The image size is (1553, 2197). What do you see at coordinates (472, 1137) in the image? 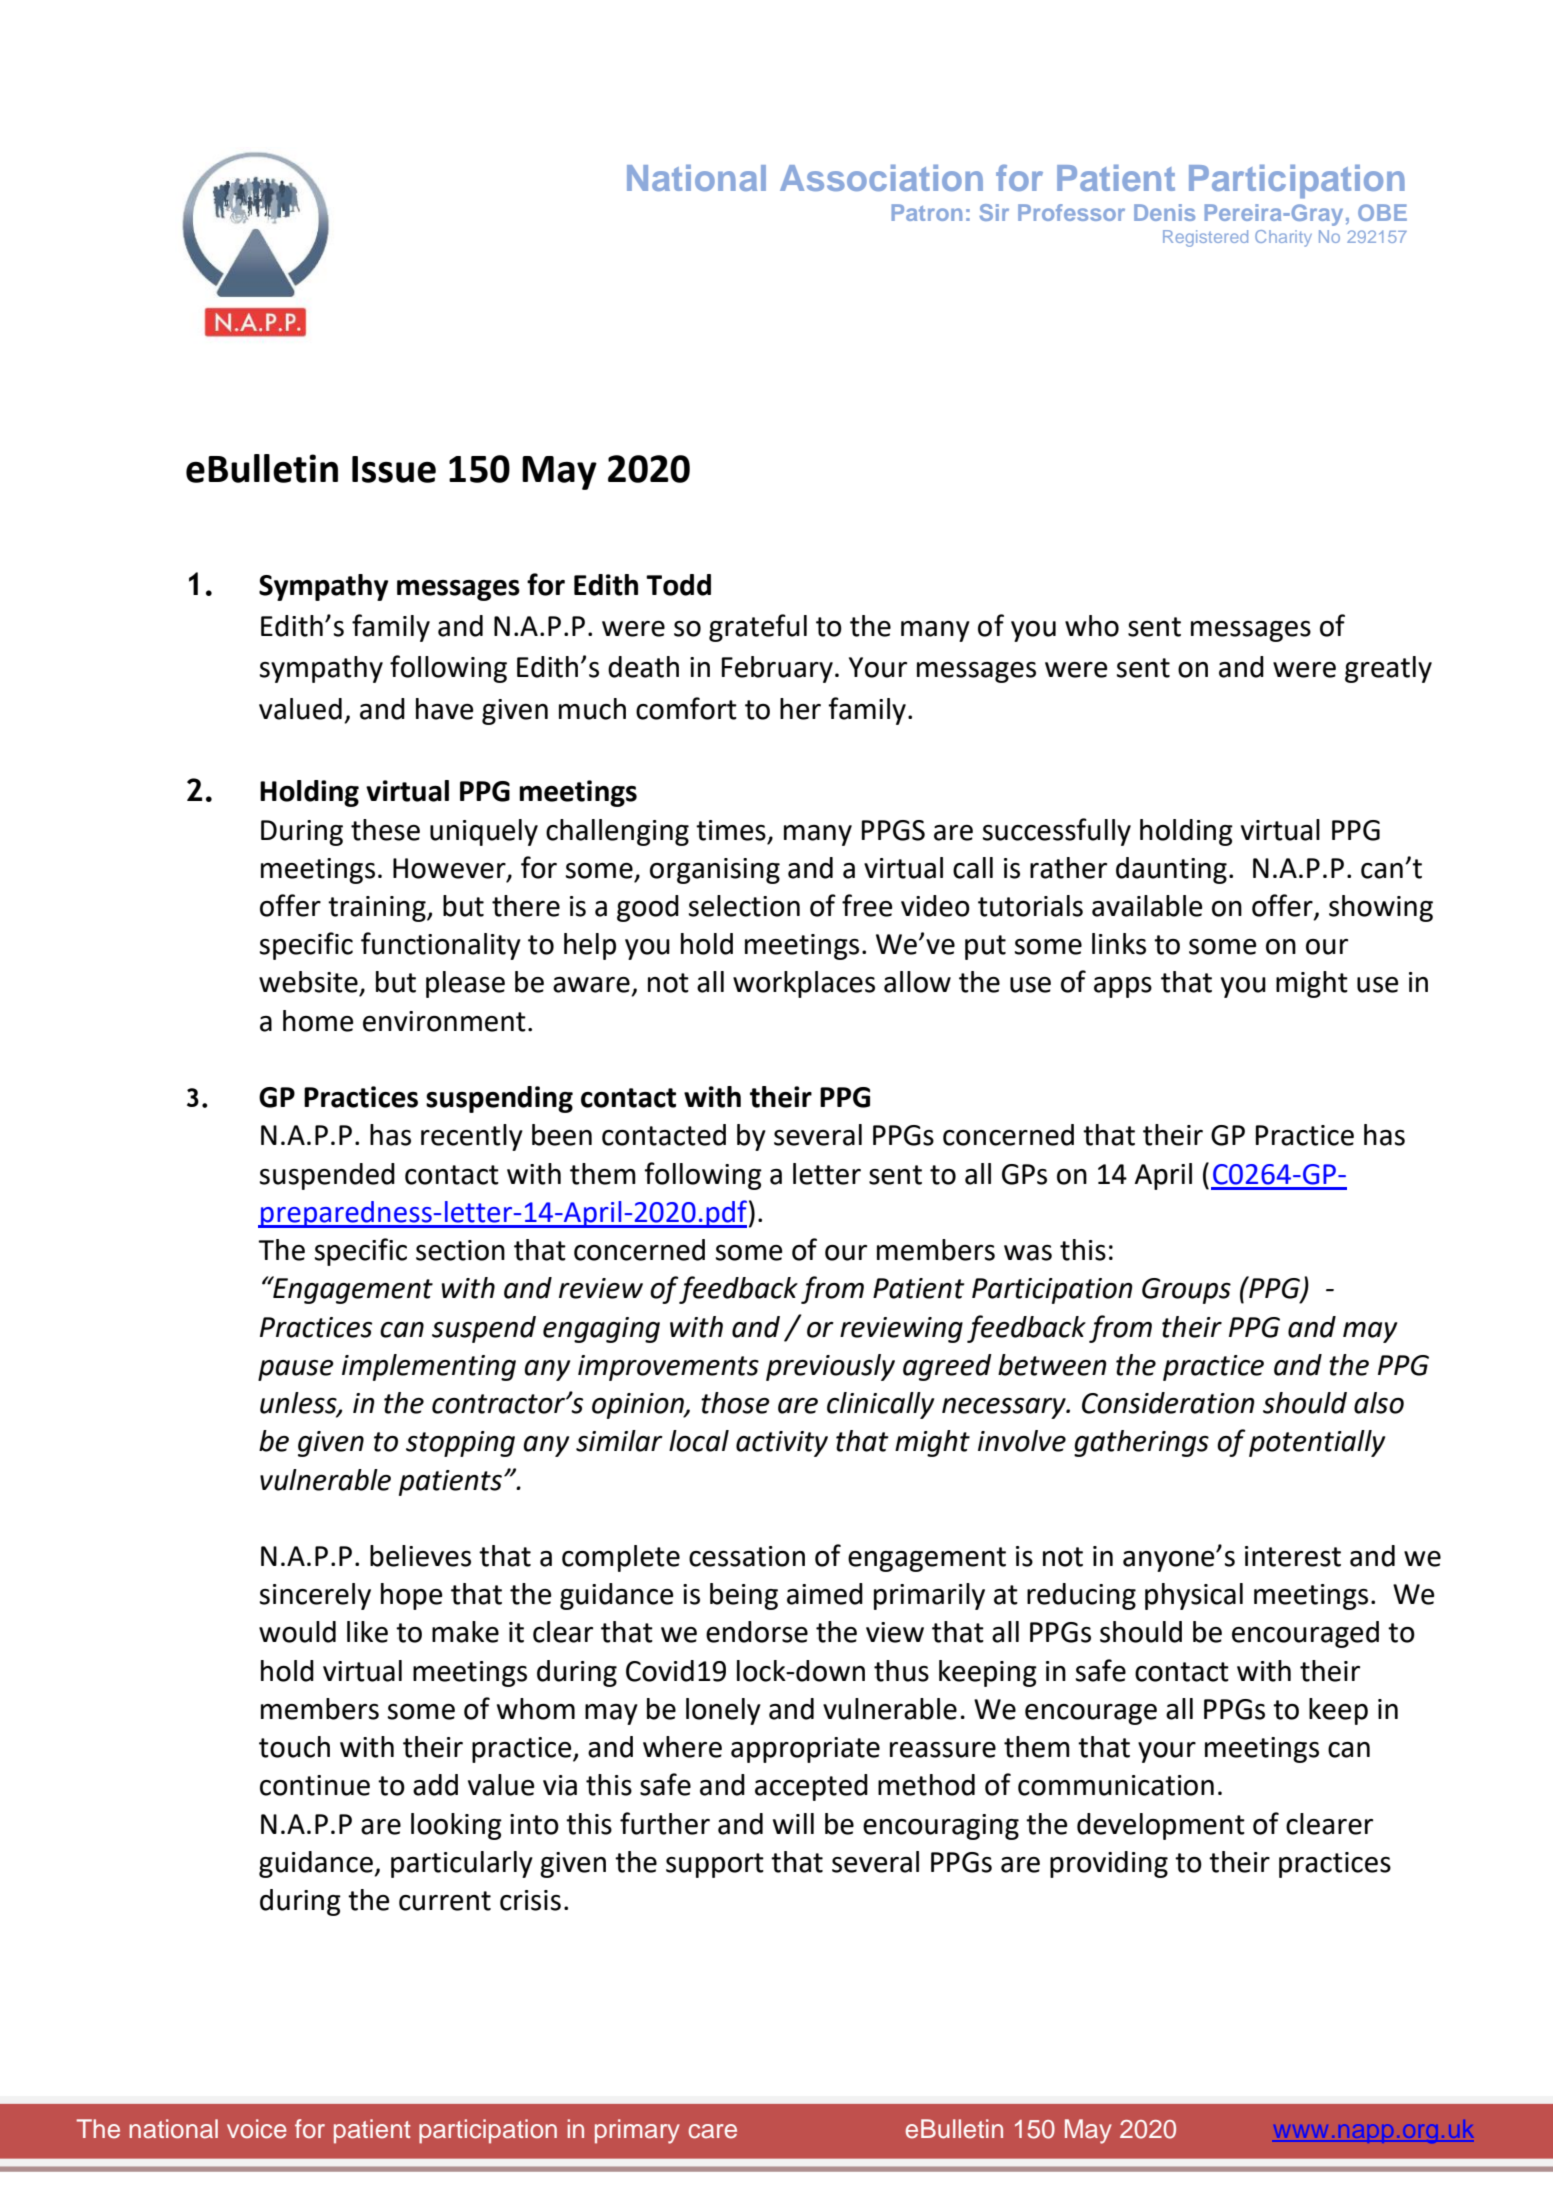
I see `recently` at bounding box center [472, 1137].
